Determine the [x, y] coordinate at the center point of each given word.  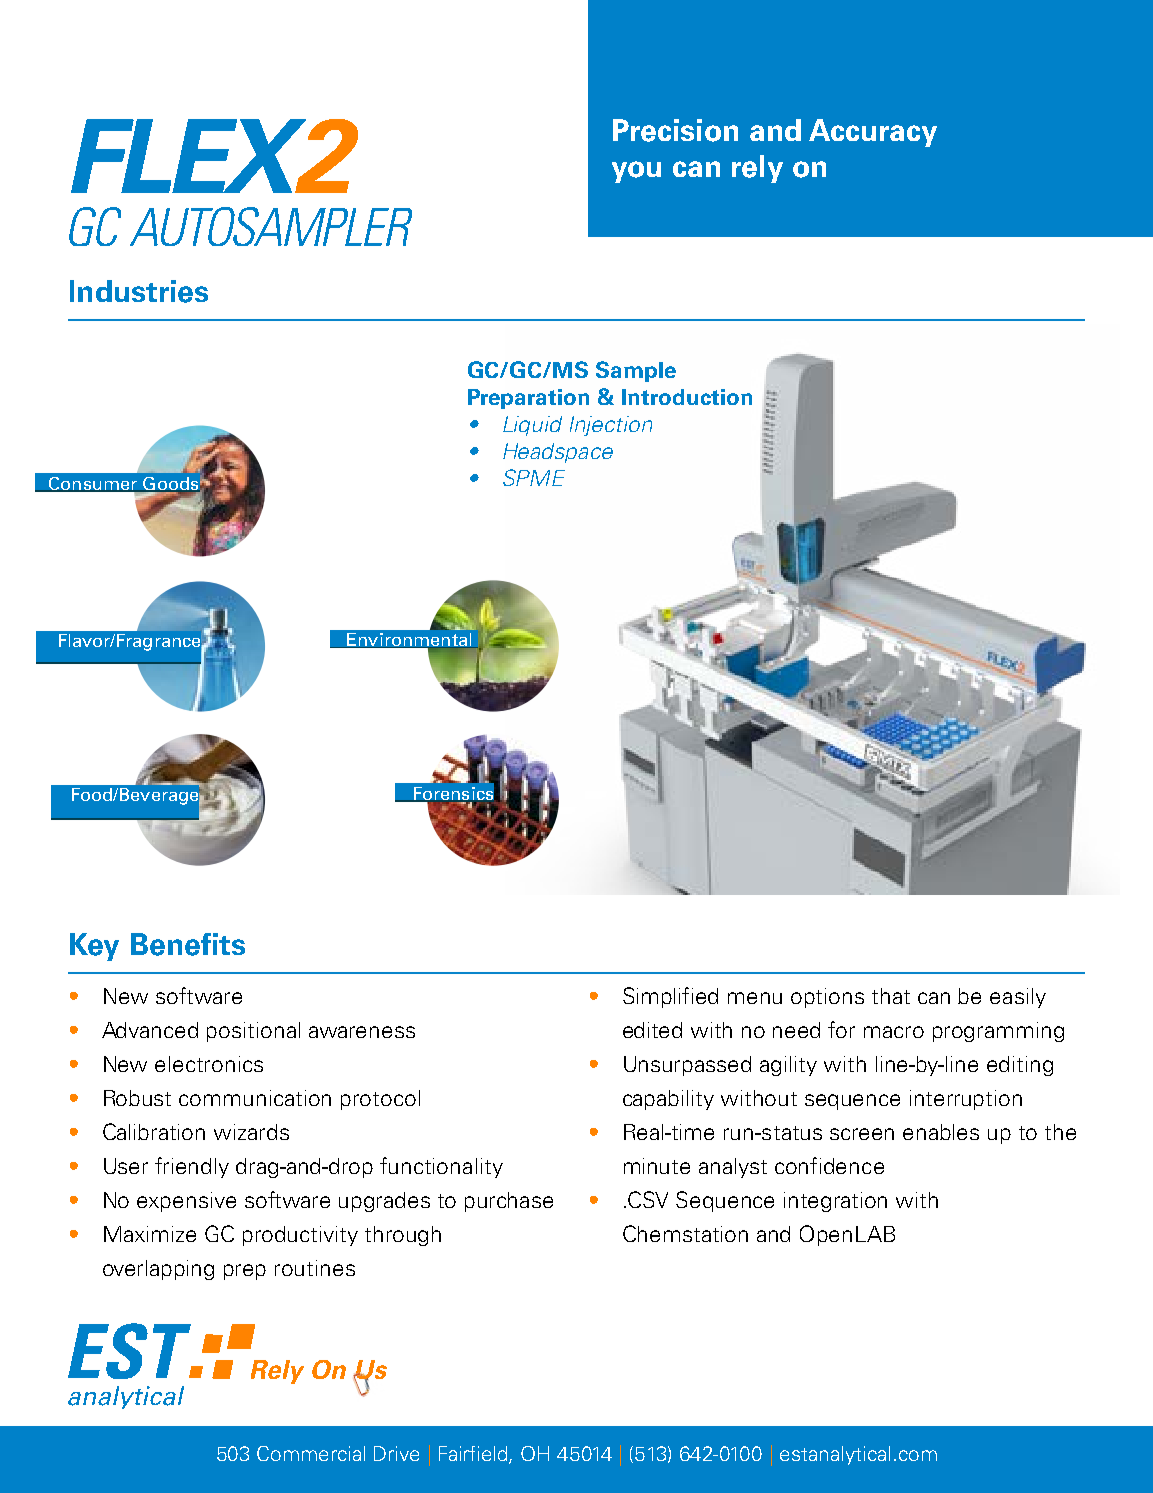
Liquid [532, 426]
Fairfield [474, 1455]
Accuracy [873, 133]
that [891, 996]
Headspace [558, 453]
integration [835, 1202]
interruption [966, 1100]
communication [255, 1098]
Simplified [670, 997]
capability [668, 1100]
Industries [139, 291]
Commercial [311, 1453]
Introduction [687, 397]
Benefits [188, 944]
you [636, 172]
